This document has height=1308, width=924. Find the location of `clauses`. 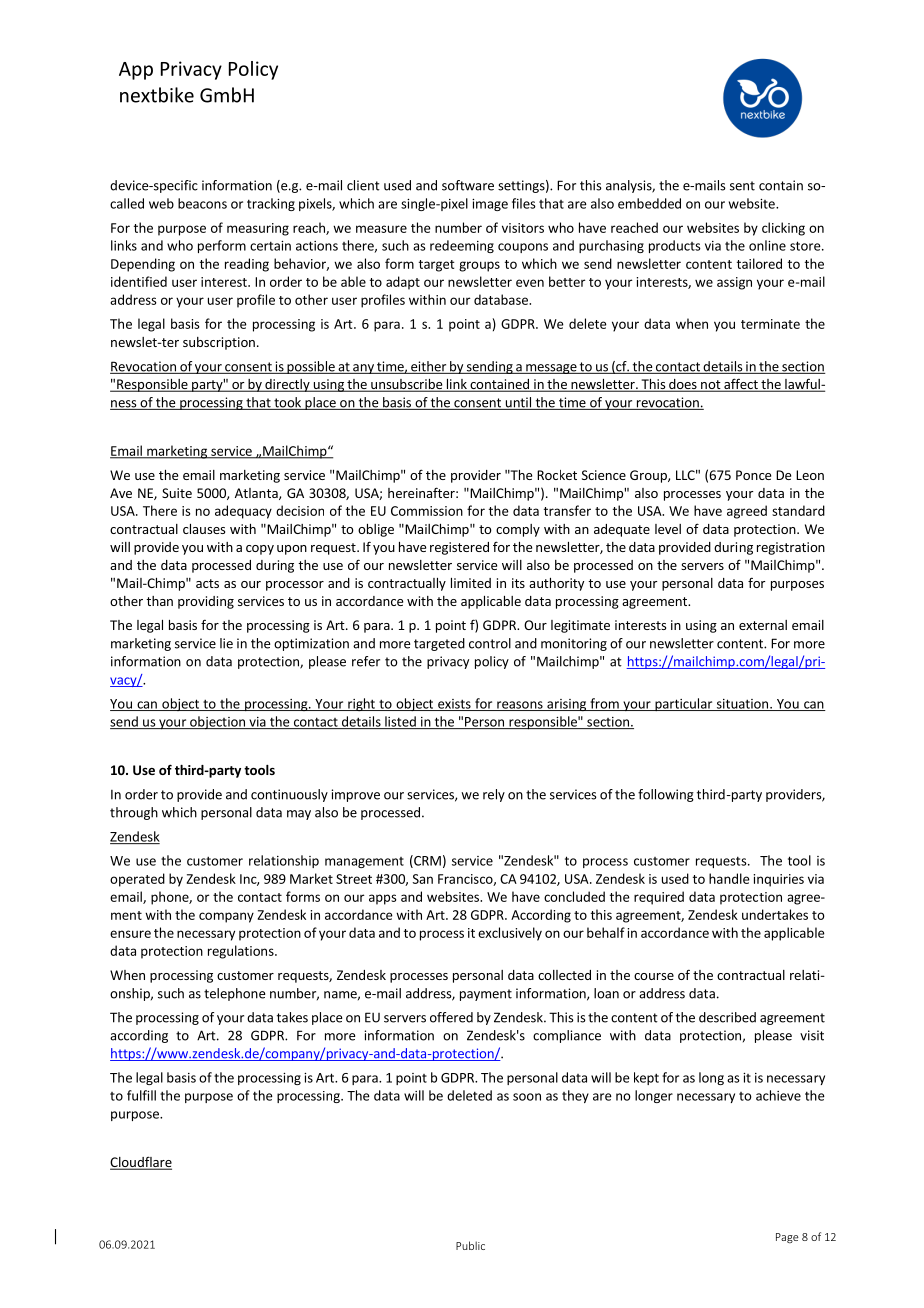

clauses is located at coordinates (204, 529).
